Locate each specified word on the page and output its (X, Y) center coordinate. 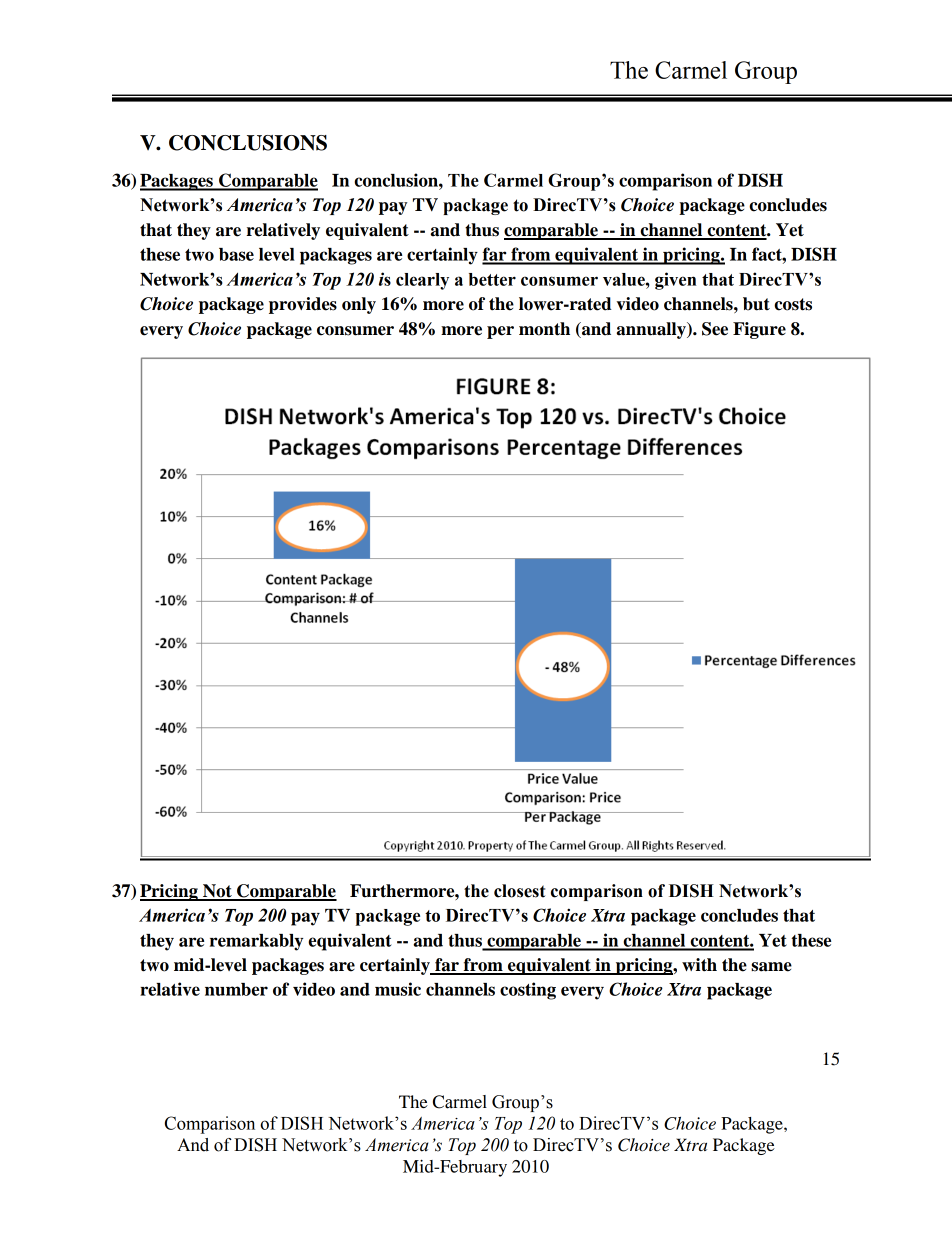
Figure (759, 330)
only (359, 305)
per (500, 332)
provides (303, 305)
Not (217, 892)
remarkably (256, 942)
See (715, 329)
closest (519, 891)
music (398, 989)
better (492, 279)
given (675, 281)
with (699, 965)
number (236, 989)
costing (528, 991)
